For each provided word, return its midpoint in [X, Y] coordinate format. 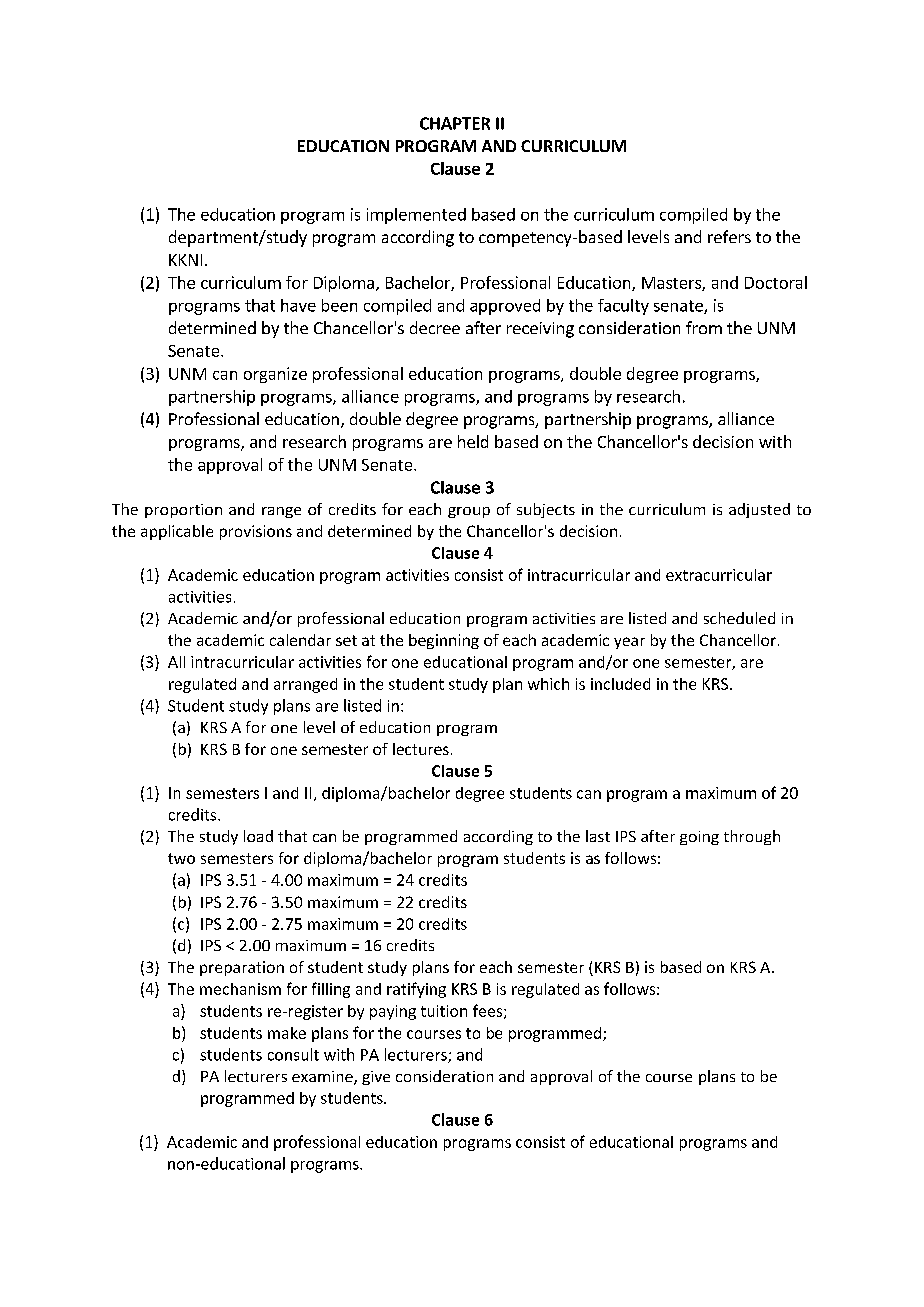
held [473, 441]
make [287, 1033]
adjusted [759, 510]
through [752, 837]
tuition [444, 1011]
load [258, 836]
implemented [416, 216]
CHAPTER [455, 123]
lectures [421, 749]
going [699, 838]
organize [275, 375]
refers [729, 236]
